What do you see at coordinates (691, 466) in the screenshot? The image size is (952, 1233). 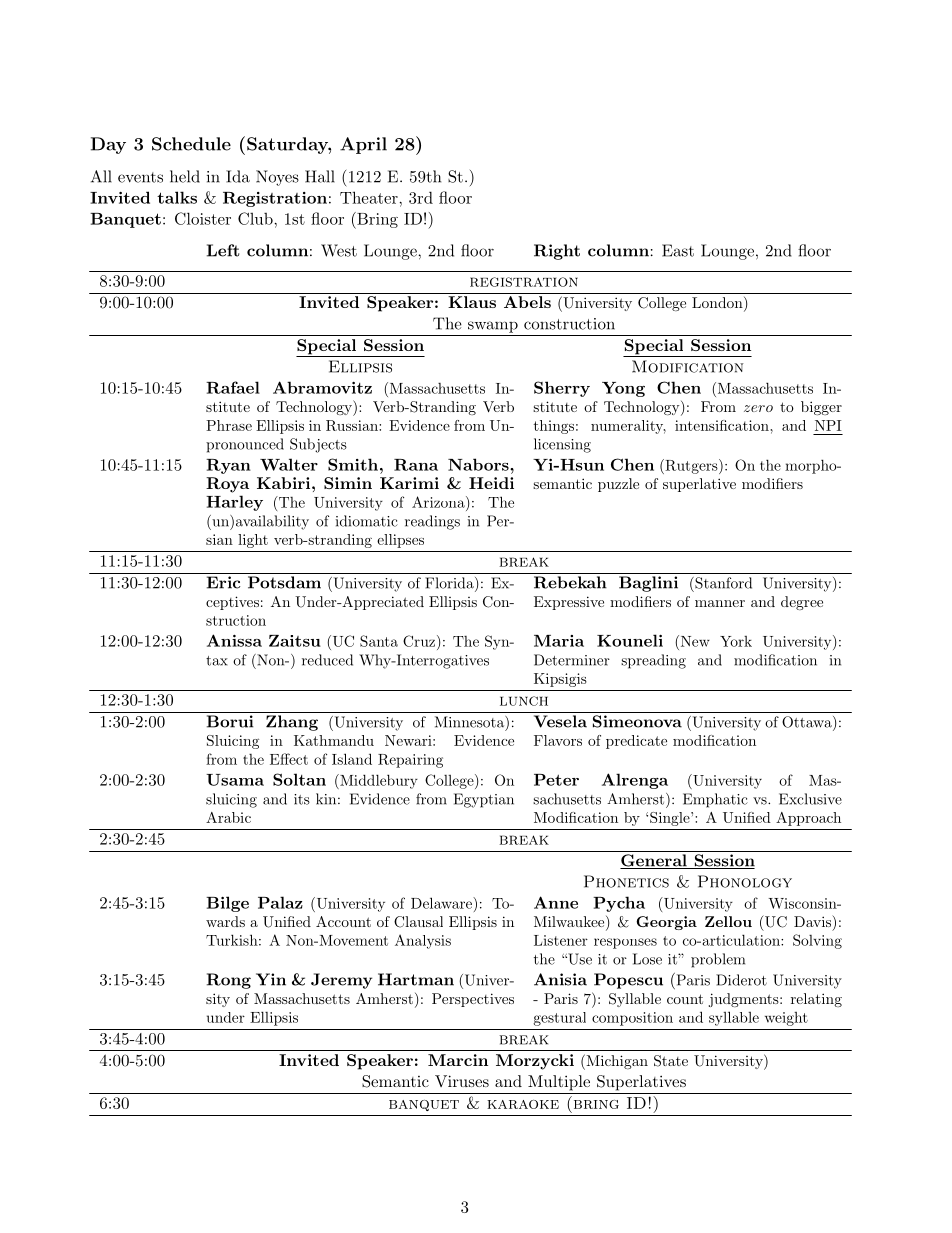 I see `Rutgers` at bounding box center [691, 466].
